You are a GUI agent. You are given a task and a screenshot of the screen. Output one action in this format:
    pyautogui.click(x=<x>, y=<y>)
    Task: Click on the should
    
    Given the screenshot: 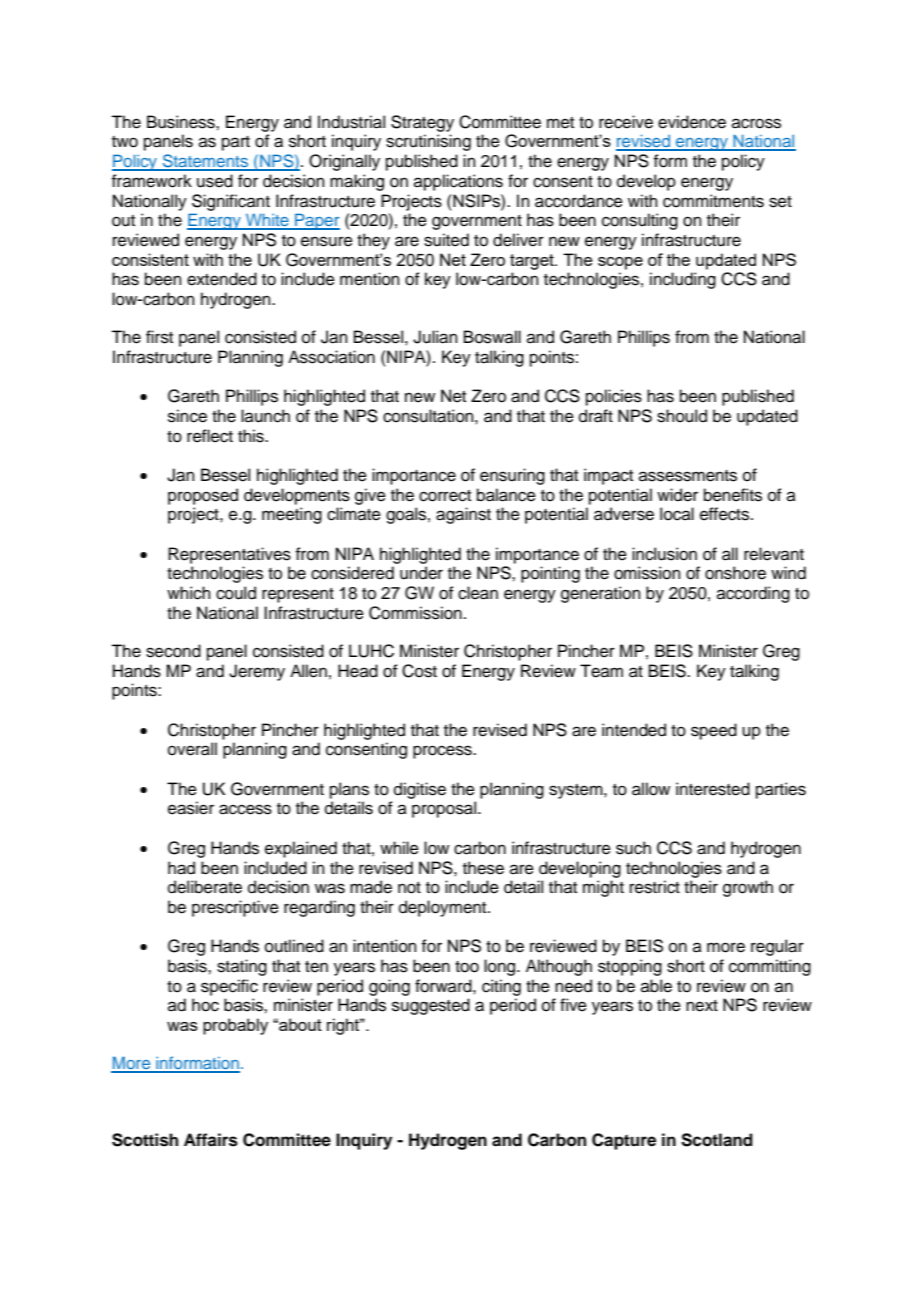 What is the action you would take?
    pyautogui.click(x=682, y=416)
